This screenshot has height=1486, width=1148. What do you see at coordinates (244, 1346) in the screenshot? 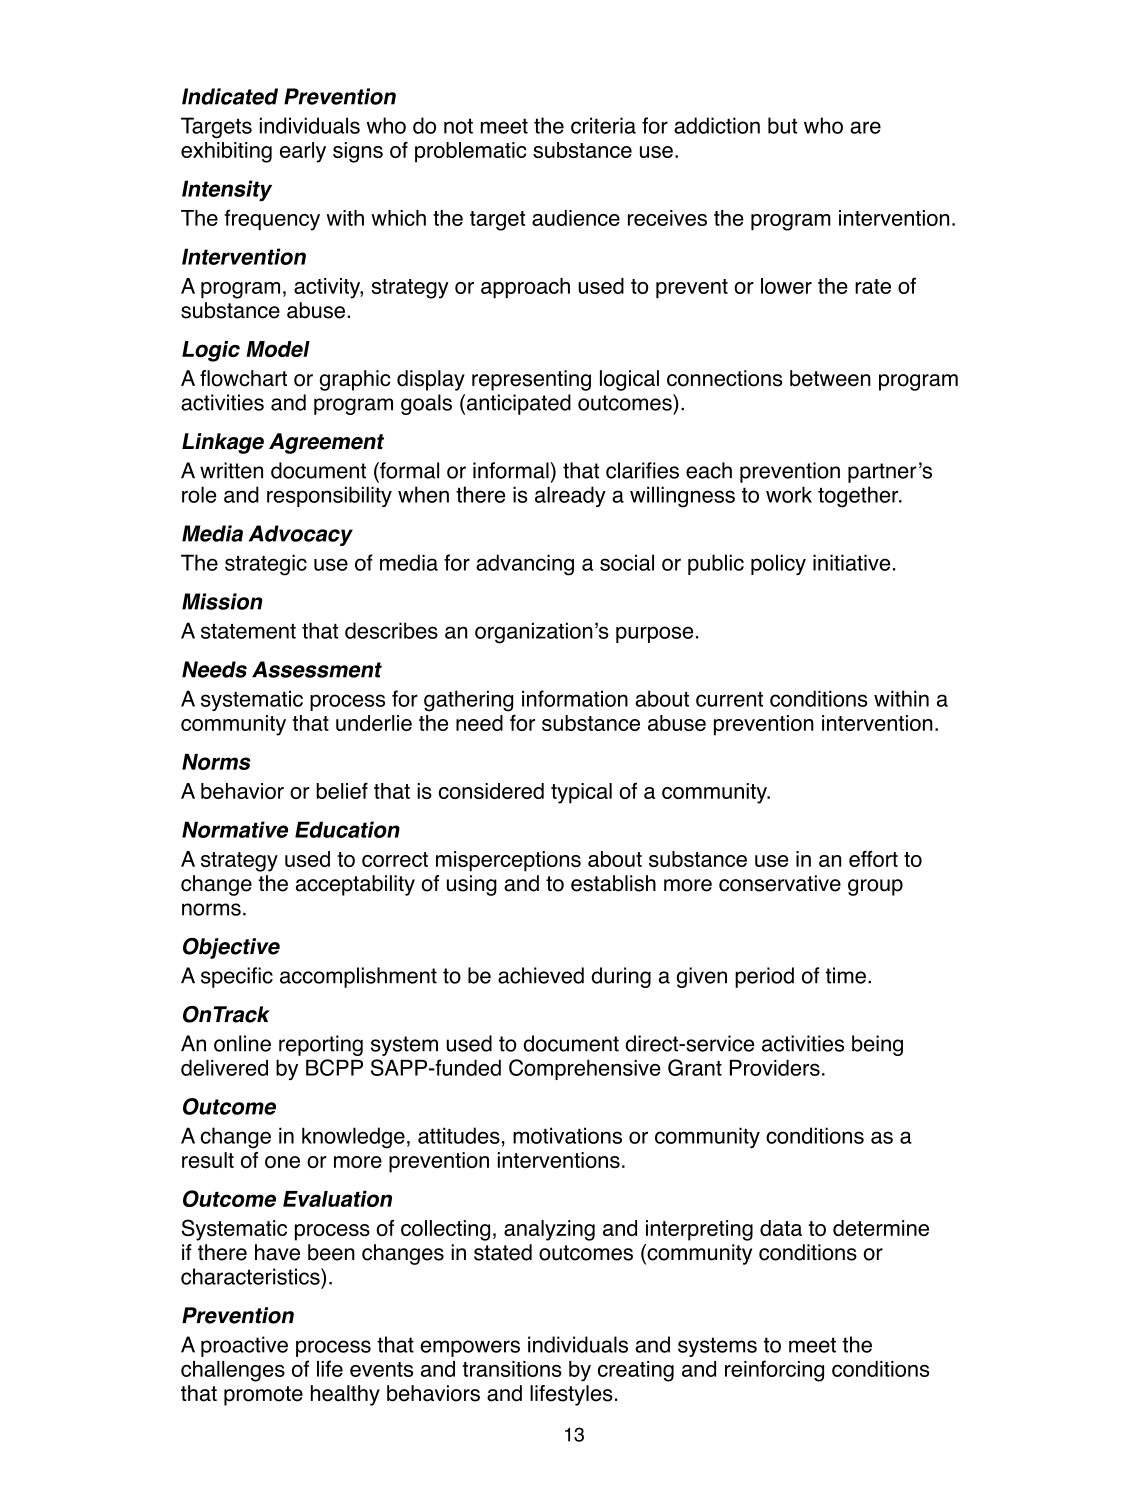
I see `proactive` at bounding box center [244, 1346].
